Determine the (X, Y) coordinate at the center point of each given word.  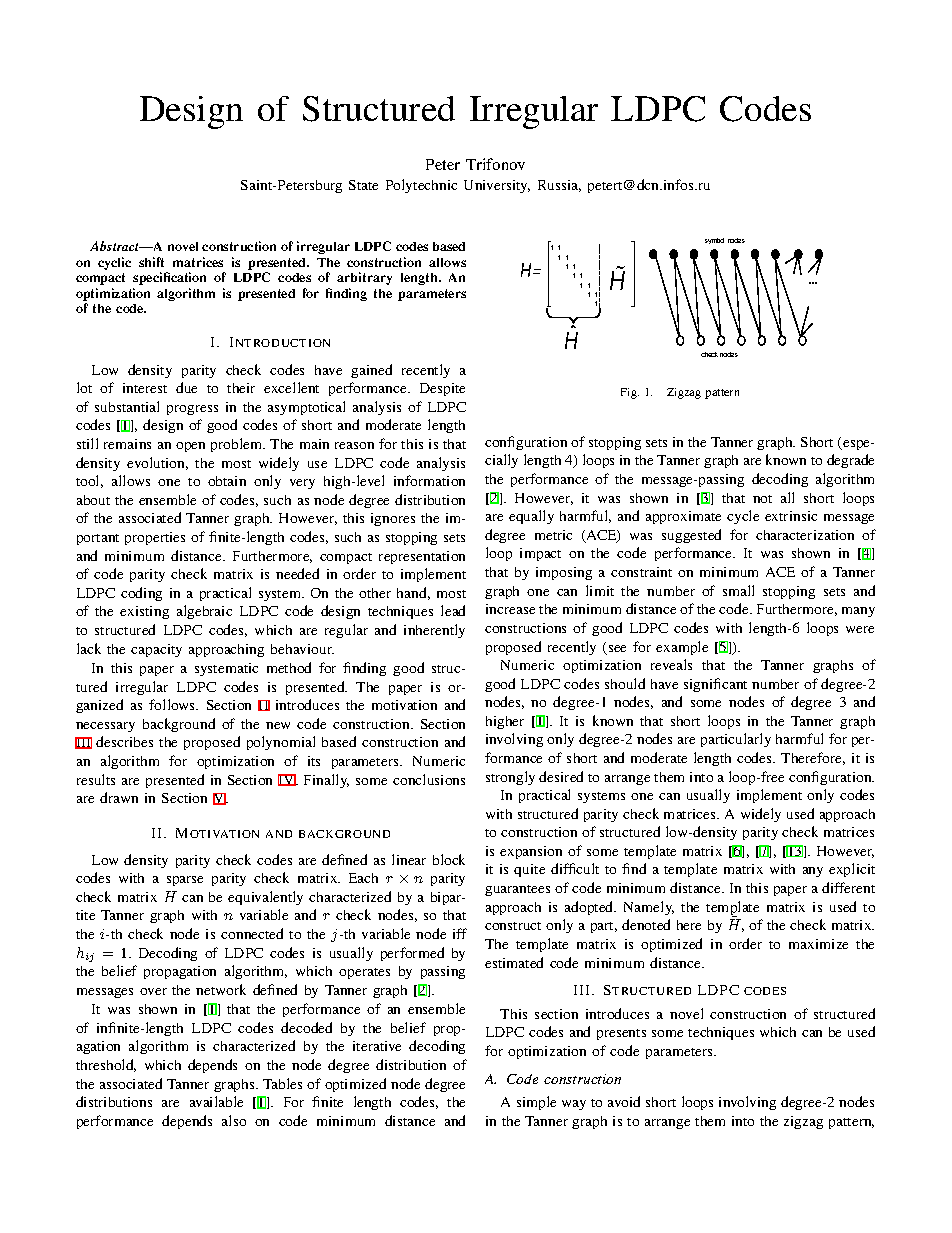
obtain (227, 481)
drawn (119, 797)
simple (536, 1103)
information (429, 480)
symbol (714, 241)
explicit (852, 870)
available (216, 1101)
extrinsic (791, 516)
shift (151, 262)
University (497, 186)
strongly (510, 778)
